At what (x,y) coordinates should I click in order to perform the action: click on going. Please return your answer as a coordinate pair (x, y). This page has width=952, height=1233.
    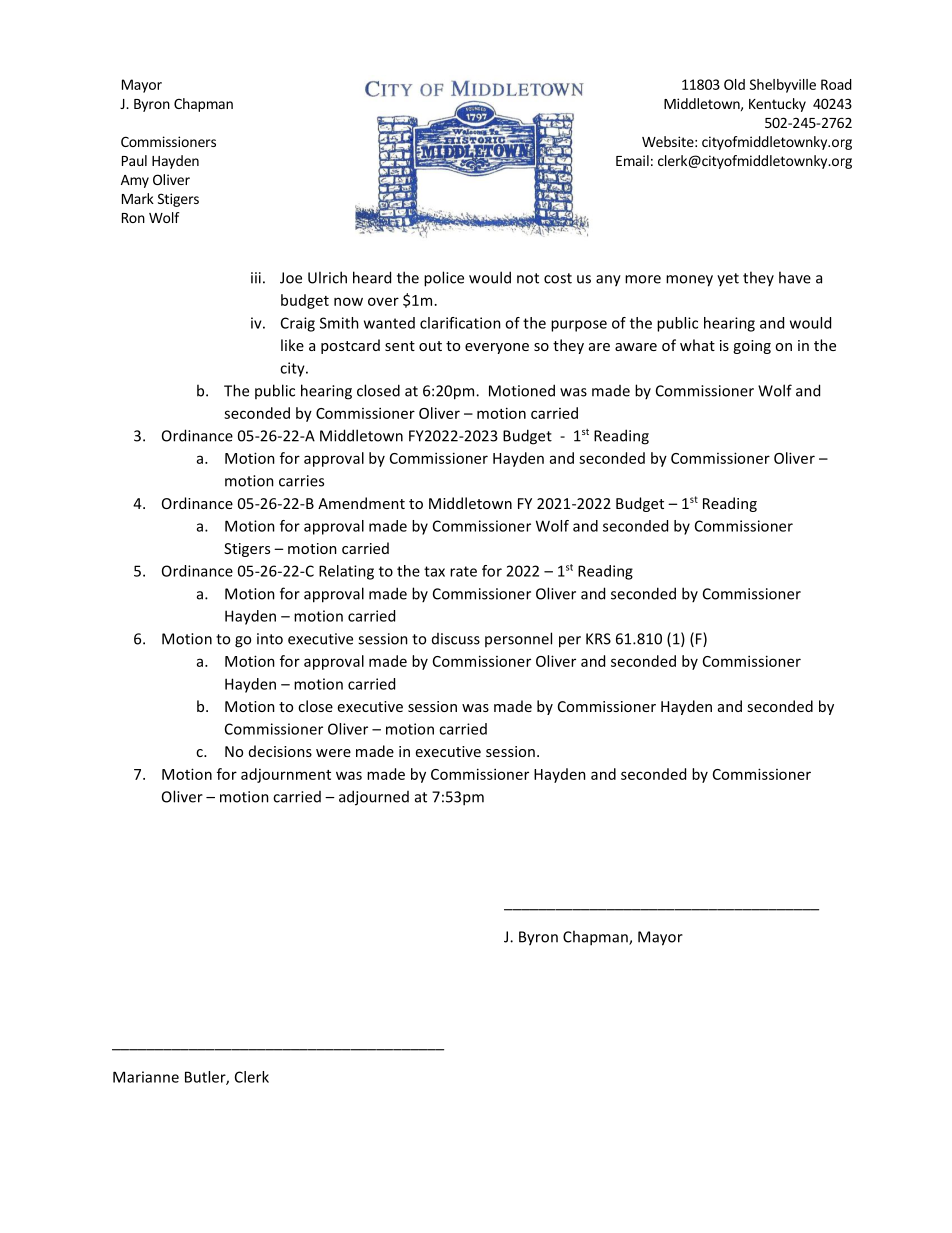
    Looking at the image, I should click on (752, 347).
